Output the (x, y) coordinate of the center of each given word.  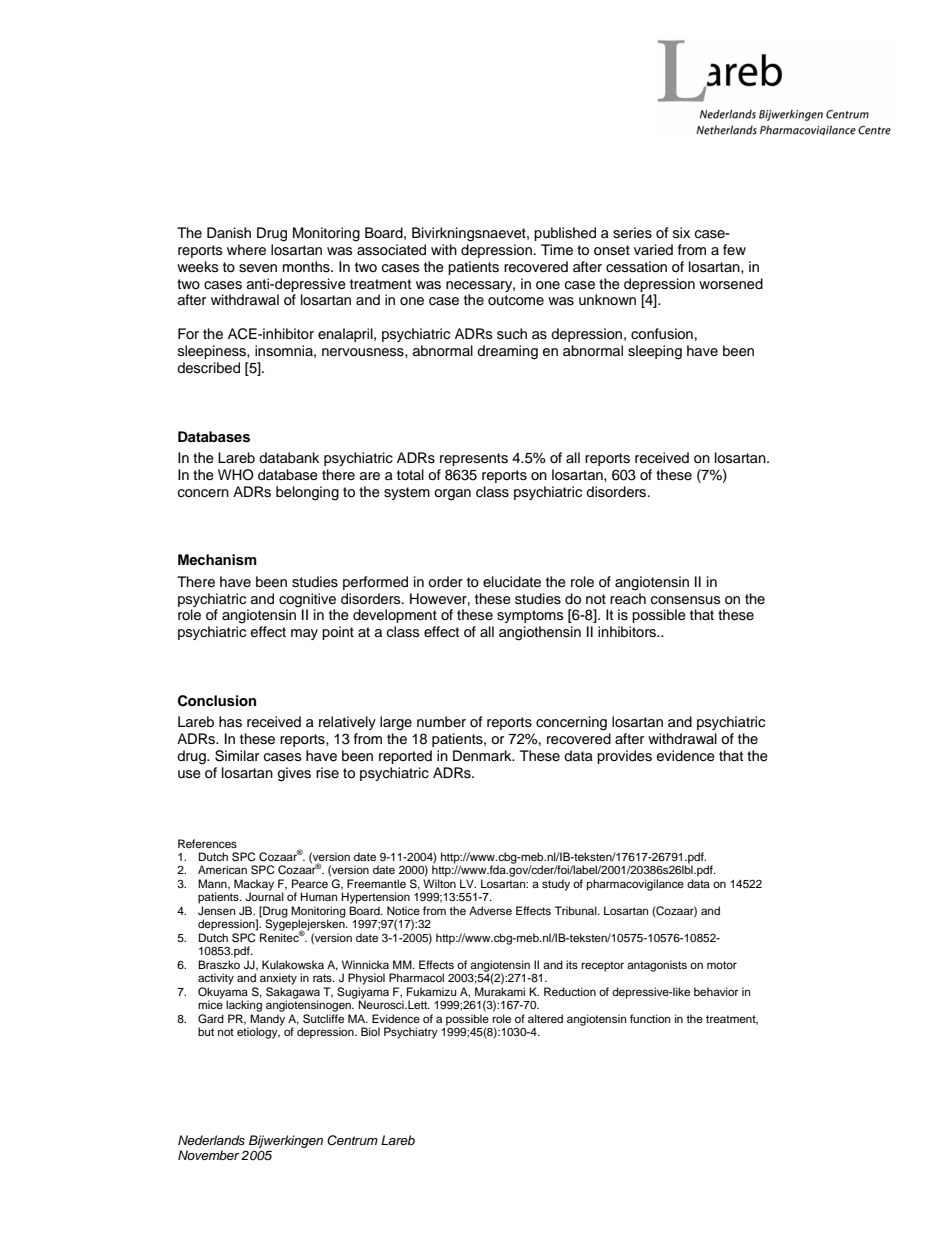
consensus (686, 600)
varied (653, 250)
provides (624, 757)
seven (258, 268)
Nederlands (211, 1140)
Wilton (439, 883)
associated (391, 250)
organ (452, 495)
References (207, 843)
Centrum (352, 1140)
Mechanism (217, 560)
